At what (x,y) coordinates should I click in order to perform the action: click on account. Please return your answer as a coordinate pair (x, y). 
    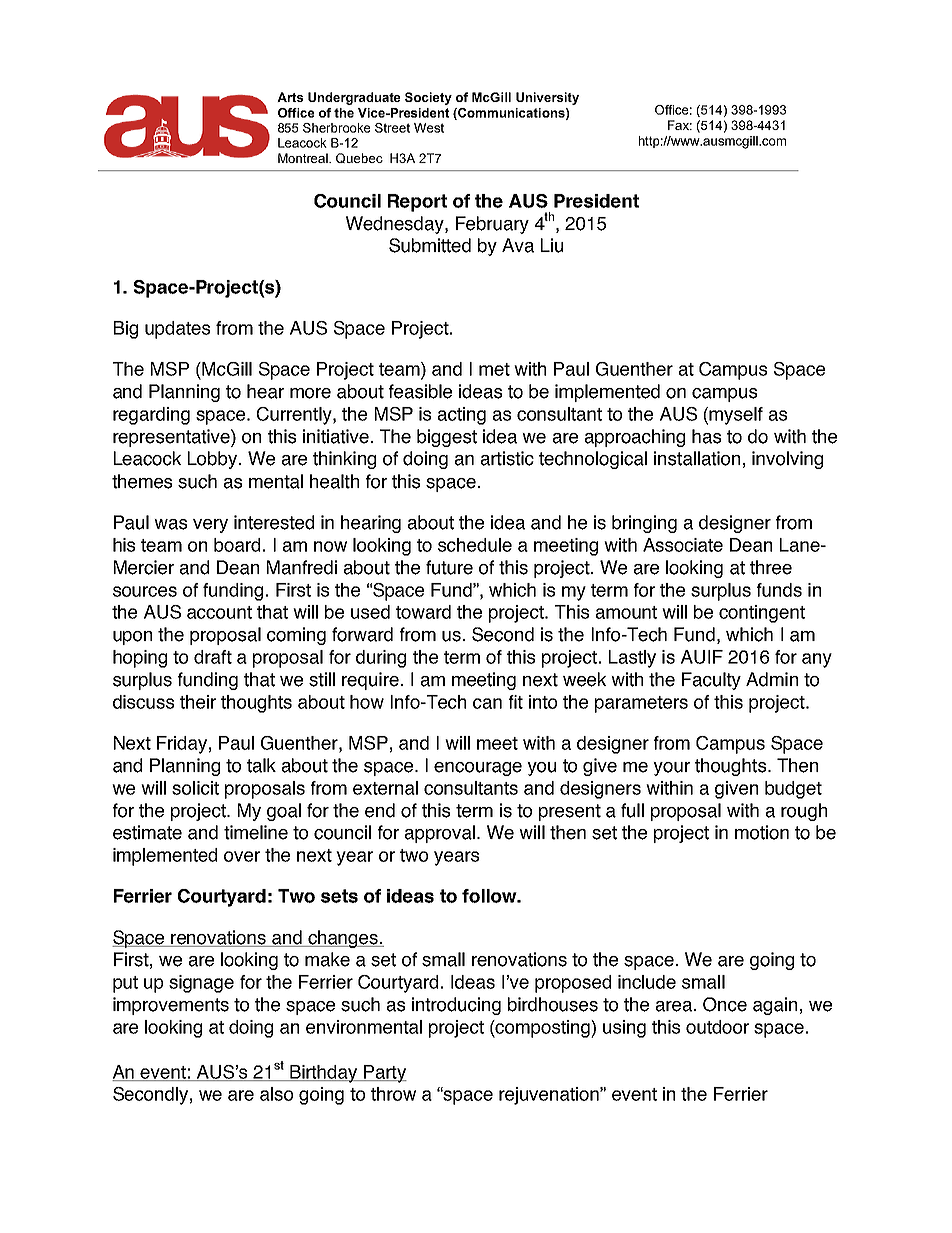
    Looking at the image, I should click on (219, 612).
